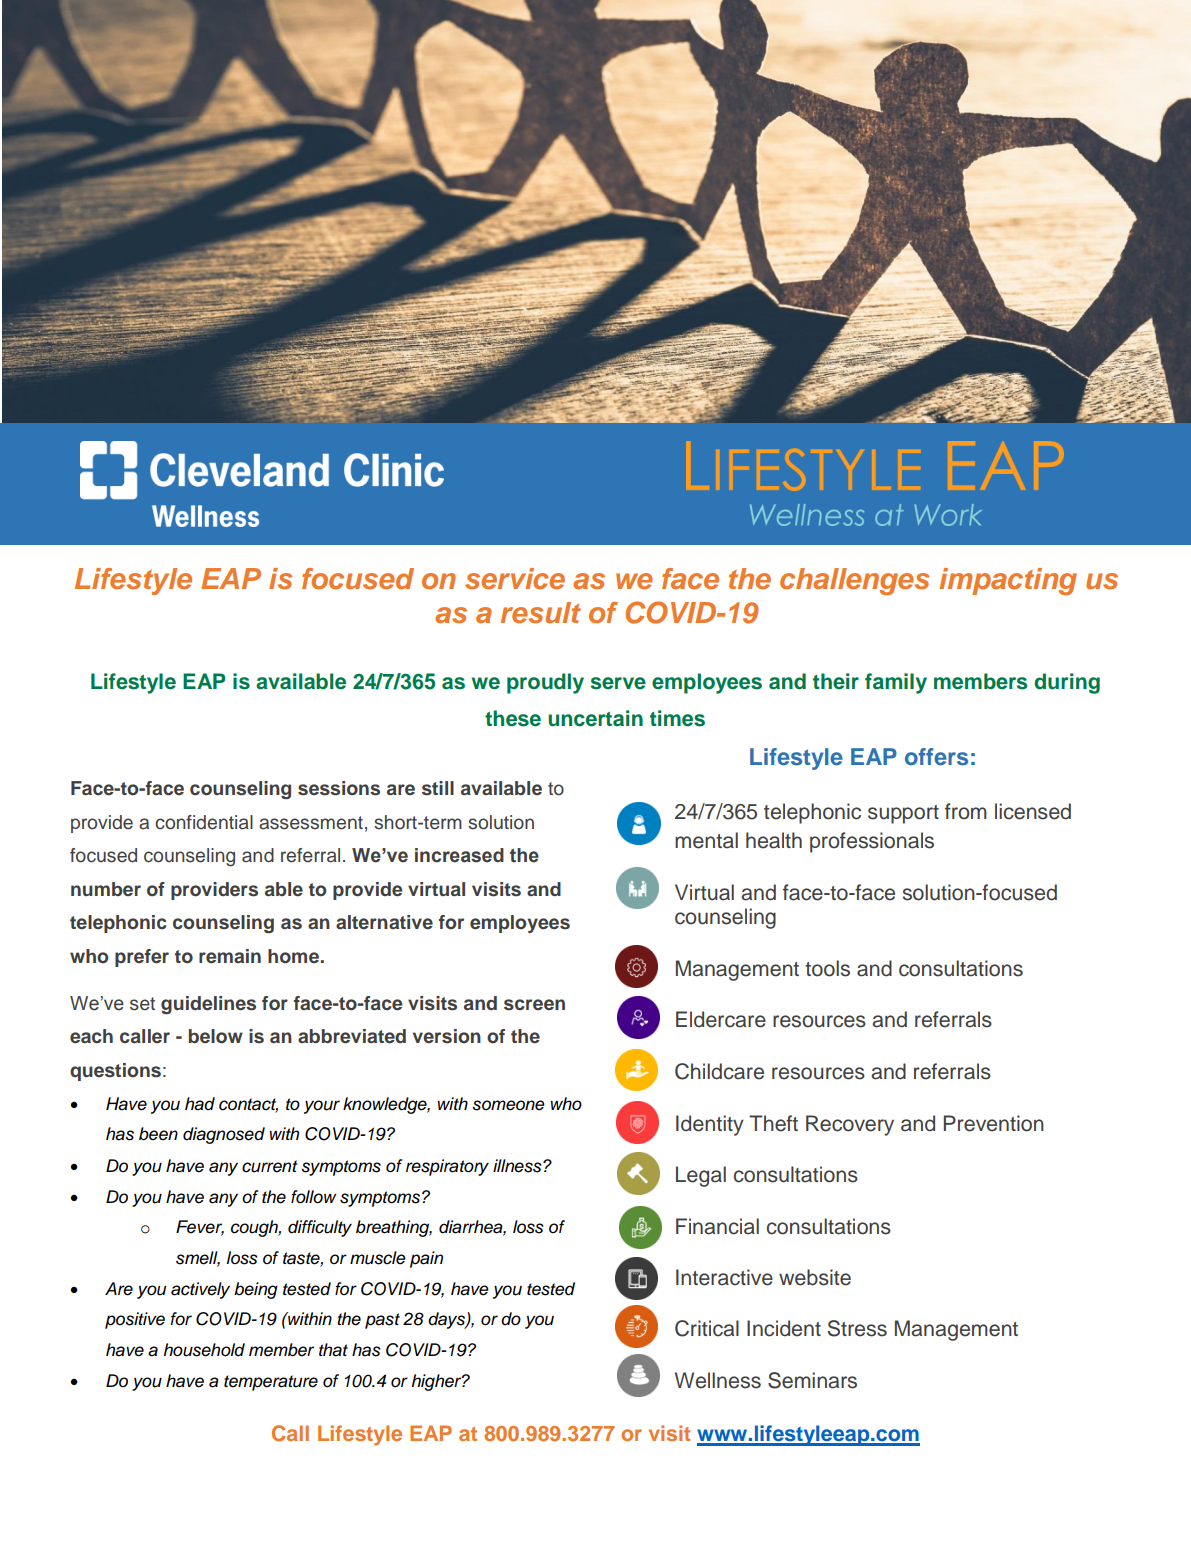  Describe the element at coordinates (534, 1005) in the page. I see `screen` at that location.
